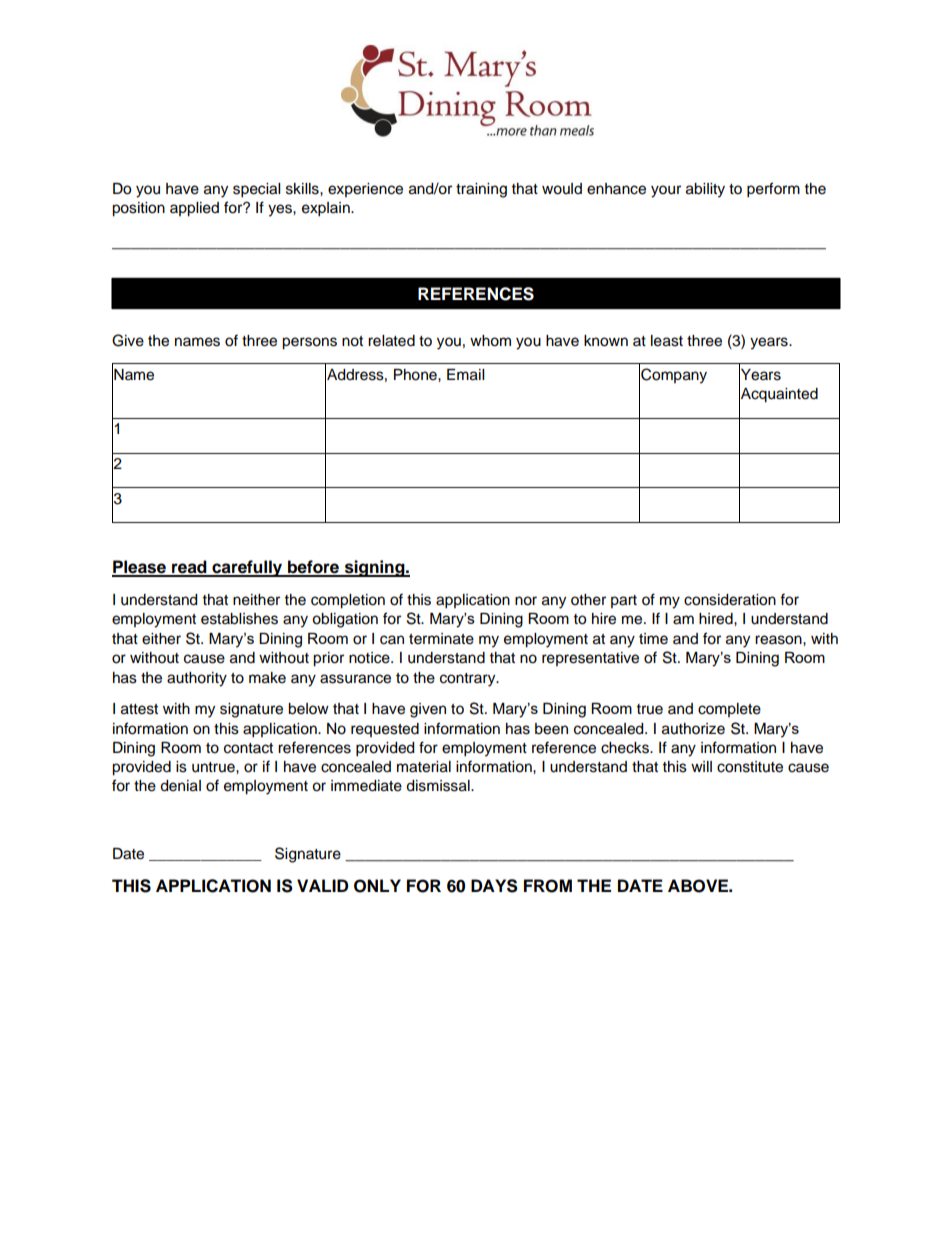  Describe the element at coordinates (494, 886) in the page. I see `DAYS` at that location.
